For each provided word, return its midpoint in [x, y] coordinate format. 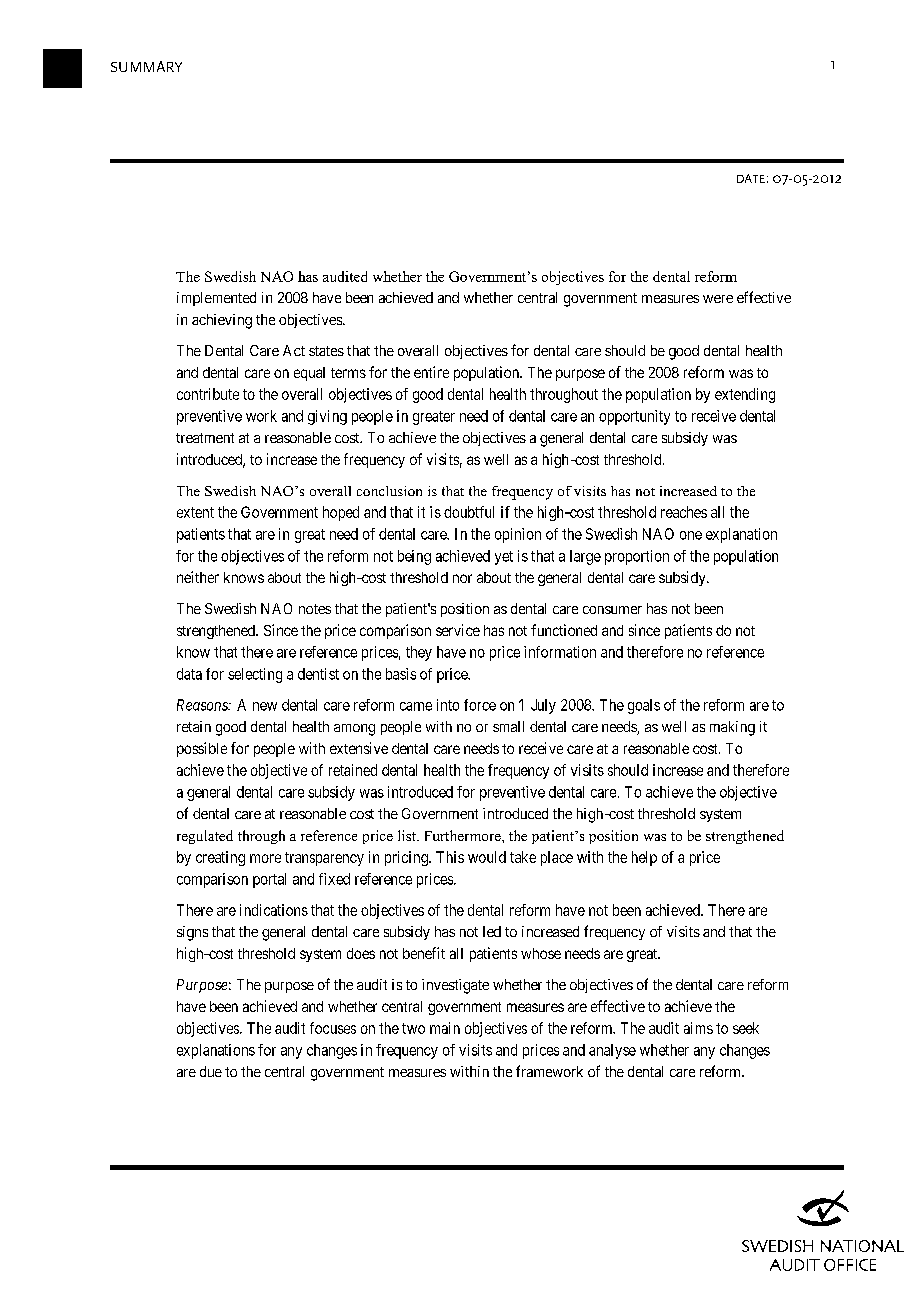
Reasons [203, 705]
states [326, 351]
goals [644, 706]
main [445, 1028]
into [448, 705]
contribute [208, 394]
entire [431, 372]
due [211, 1071]
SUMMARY [146, 66]
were [718, 299]
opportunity [634, 417]
